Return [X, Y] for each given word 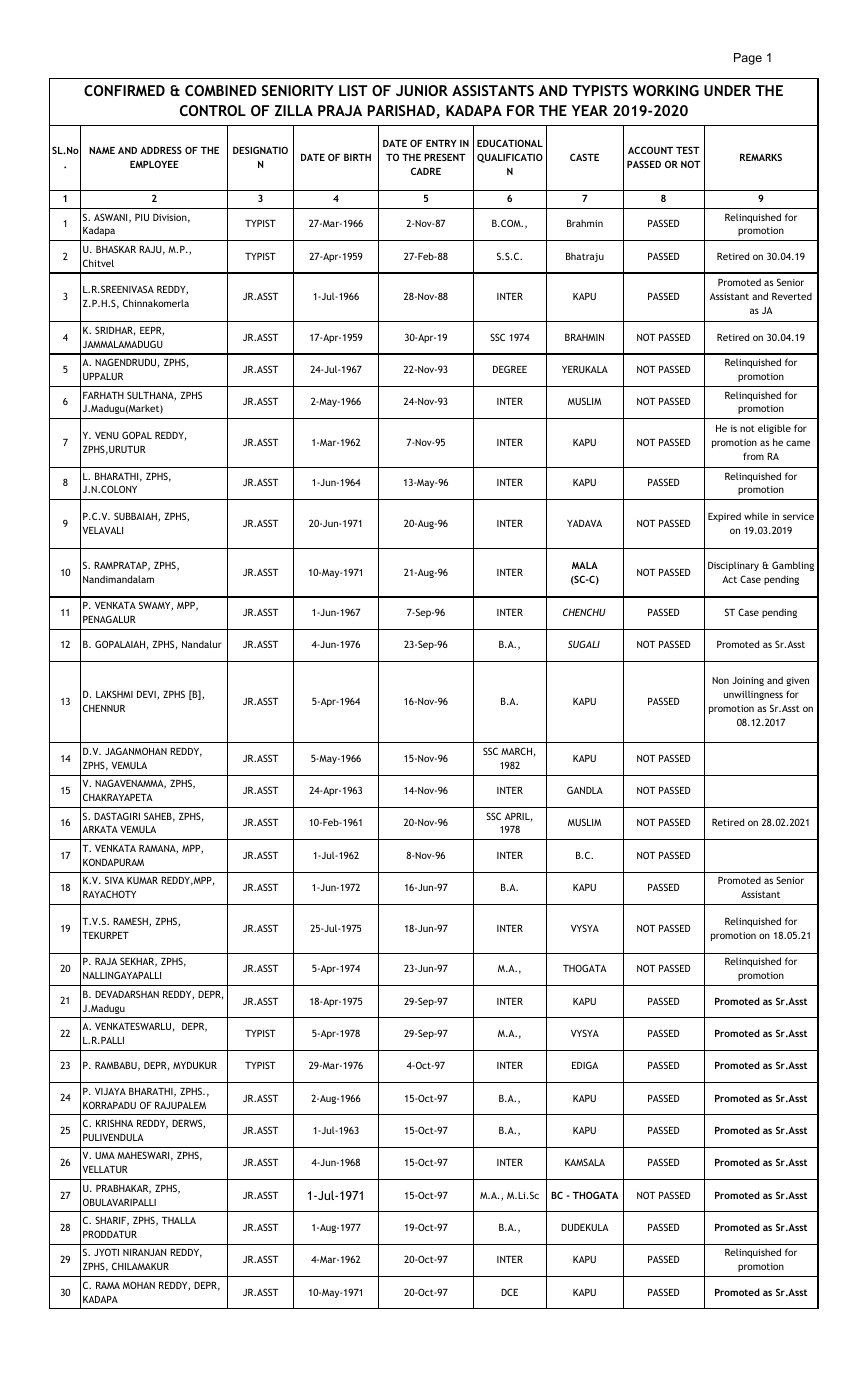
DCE [509, 1292]
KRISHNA [114, 1123]
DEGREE [510, 369]
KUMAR [142, 880]
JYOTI [106, 1252]
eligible [774, 429]
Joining [748, 681]
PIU [142, 217]
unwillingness [753, 695]
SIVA [114, 880]
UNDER [727, 90]
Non [720, 680]
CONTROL [213, 110]
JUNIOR [422, 90]
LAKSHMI [114, 694]
